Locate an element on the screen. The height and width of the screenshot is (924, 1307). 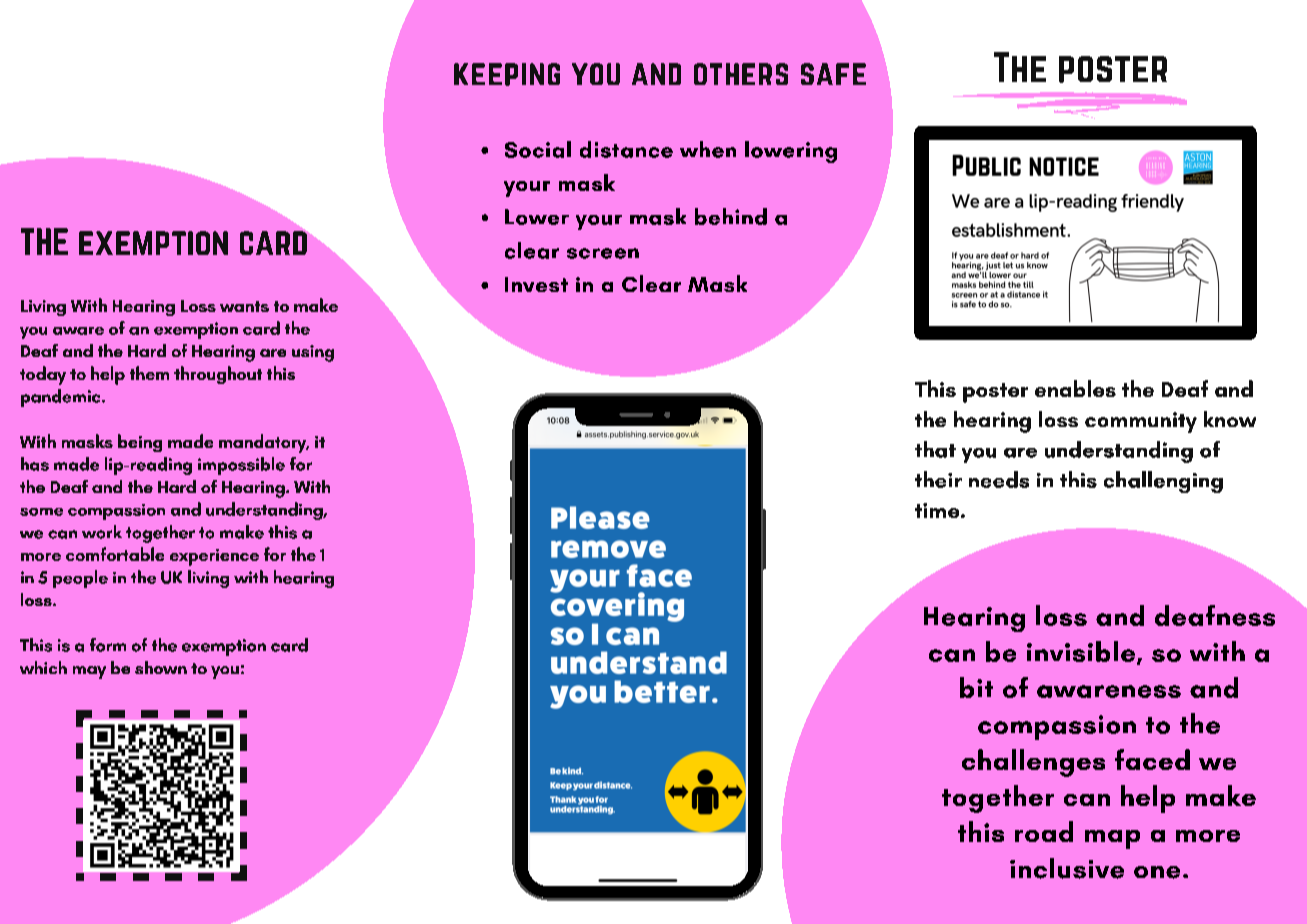
road is located at coordinates (1044, 831).
